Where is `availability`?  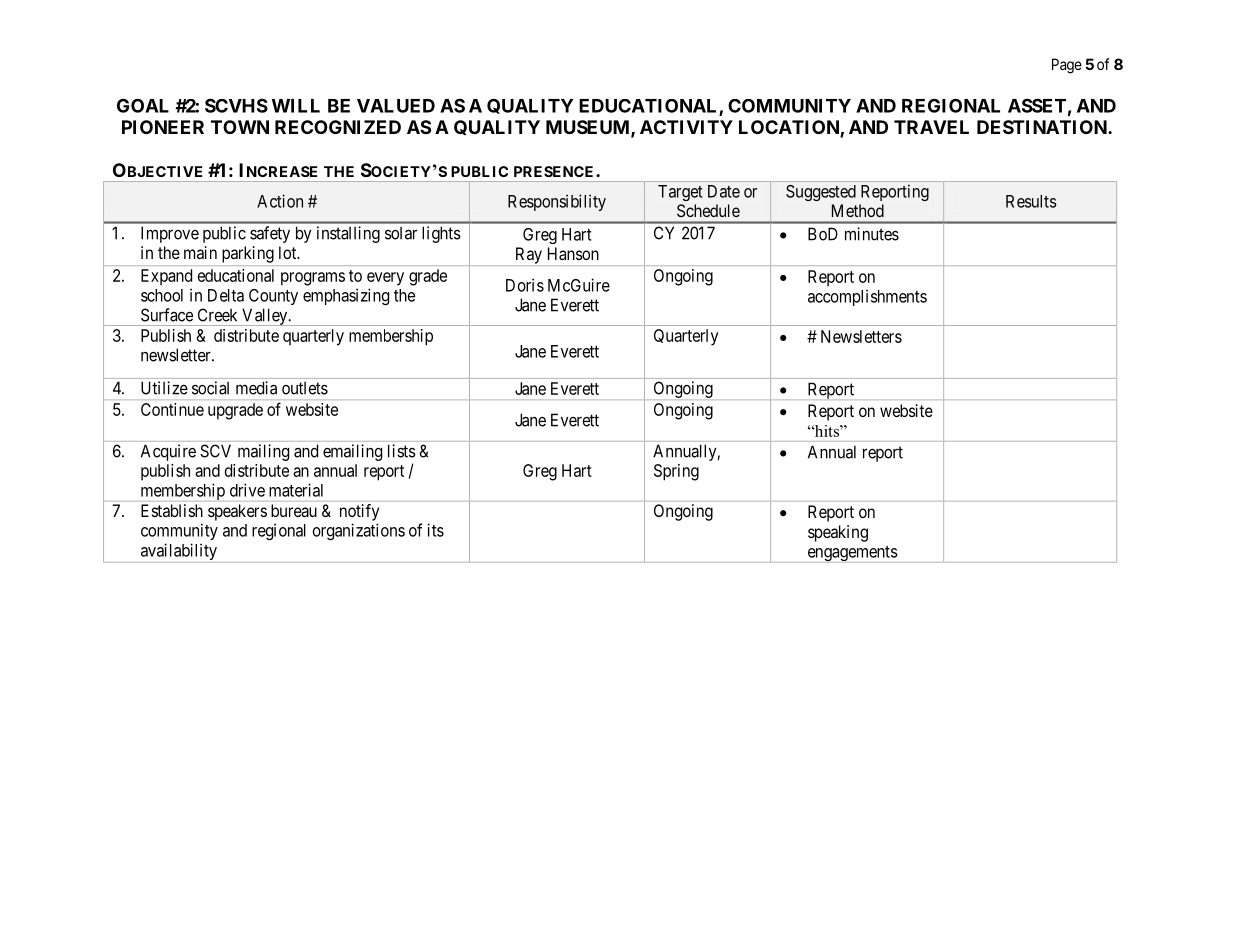 availability is located at coordinates (178, 553).
